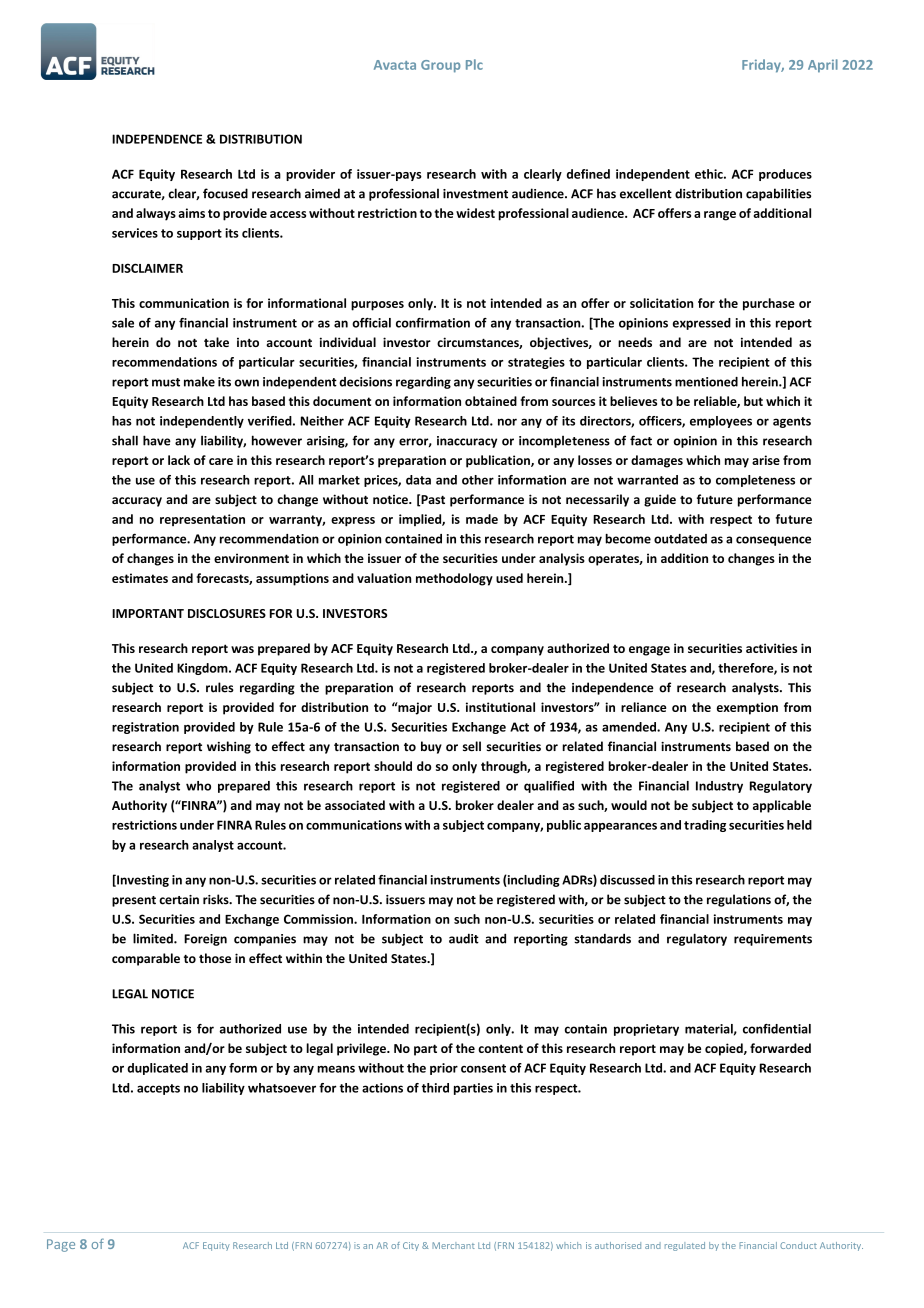 The width and height of the screenshot is (924, 1308). What do you see at coordinates (769, 304) in the screenshot?
I see `purchase` at bounding box center [769, 304].
